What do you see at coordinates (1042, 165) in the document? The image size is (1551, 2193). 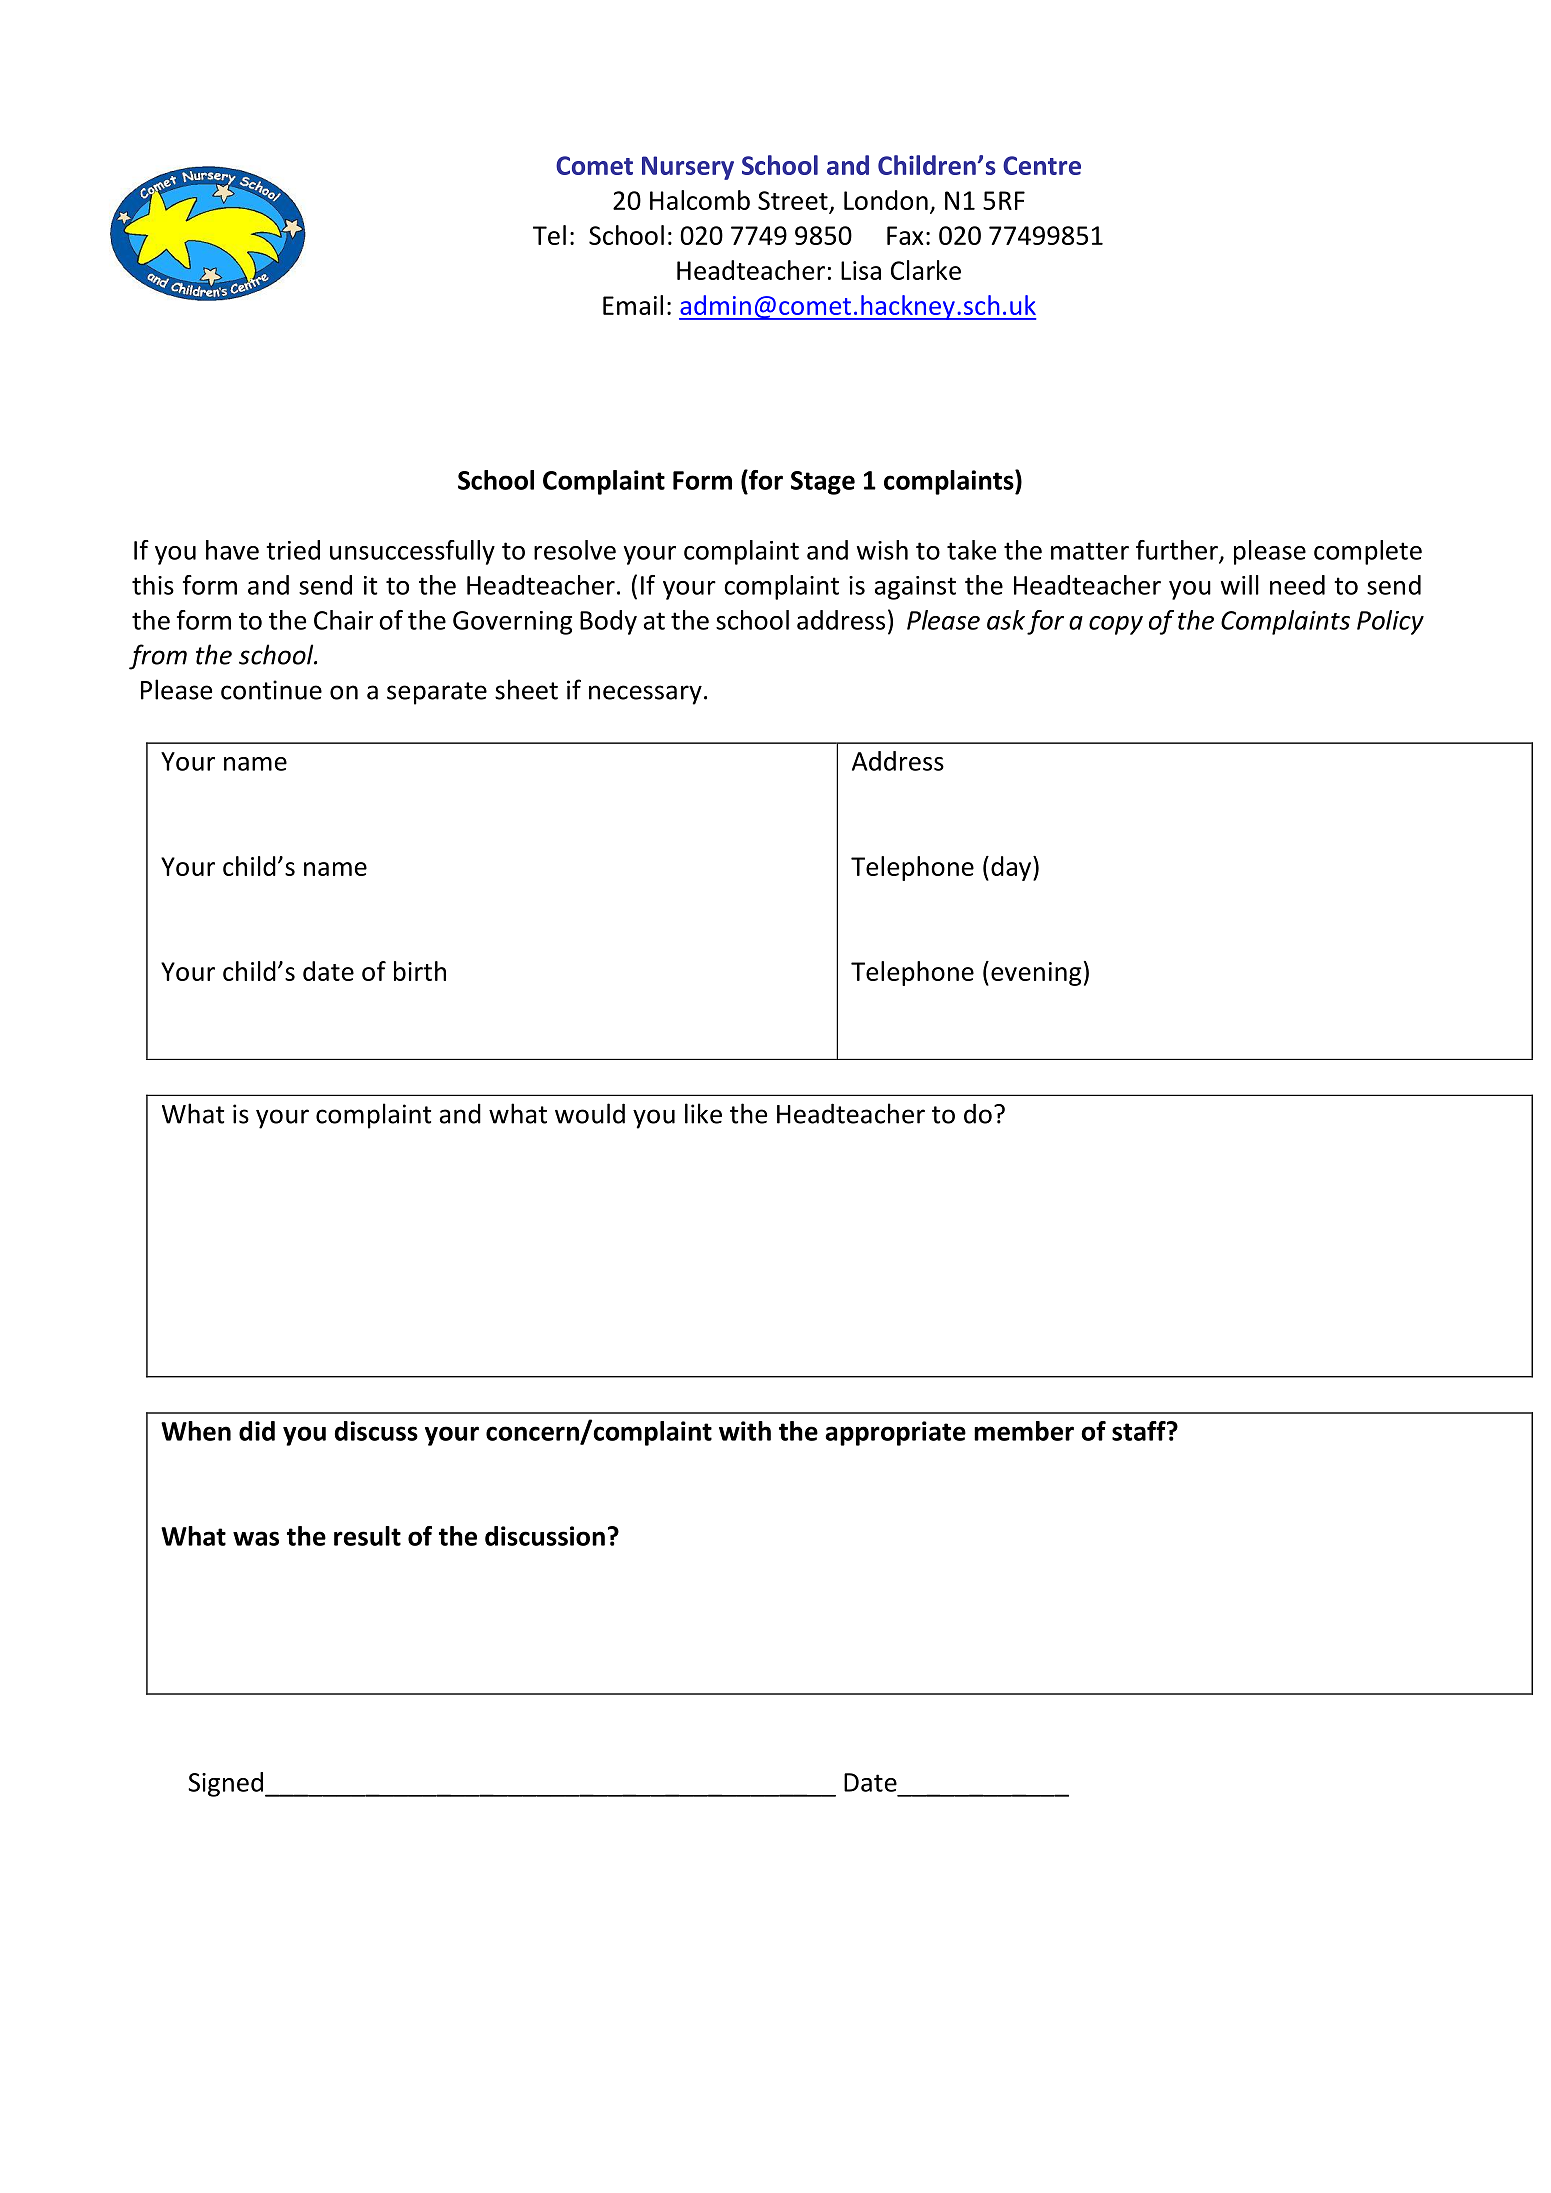 I see `Centre` at bounding box center [1042, 165].
